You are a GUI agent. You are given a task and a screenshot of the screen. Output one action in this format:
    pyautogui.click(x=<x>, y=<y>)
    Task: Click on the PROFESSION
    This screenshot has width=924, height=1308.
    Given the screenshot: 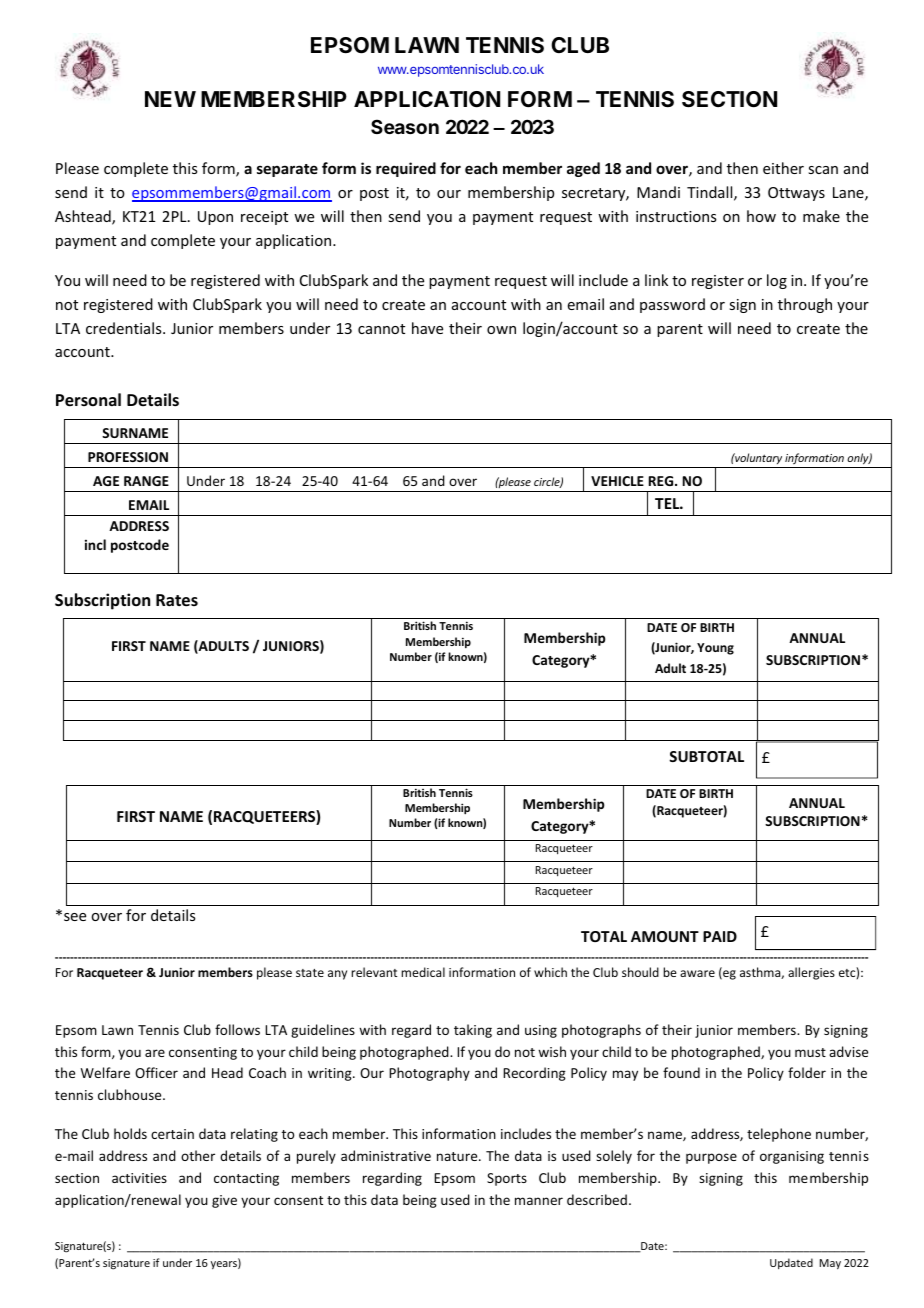 What is the action you would take?
    pyautogui.click(x=128, y=457)
